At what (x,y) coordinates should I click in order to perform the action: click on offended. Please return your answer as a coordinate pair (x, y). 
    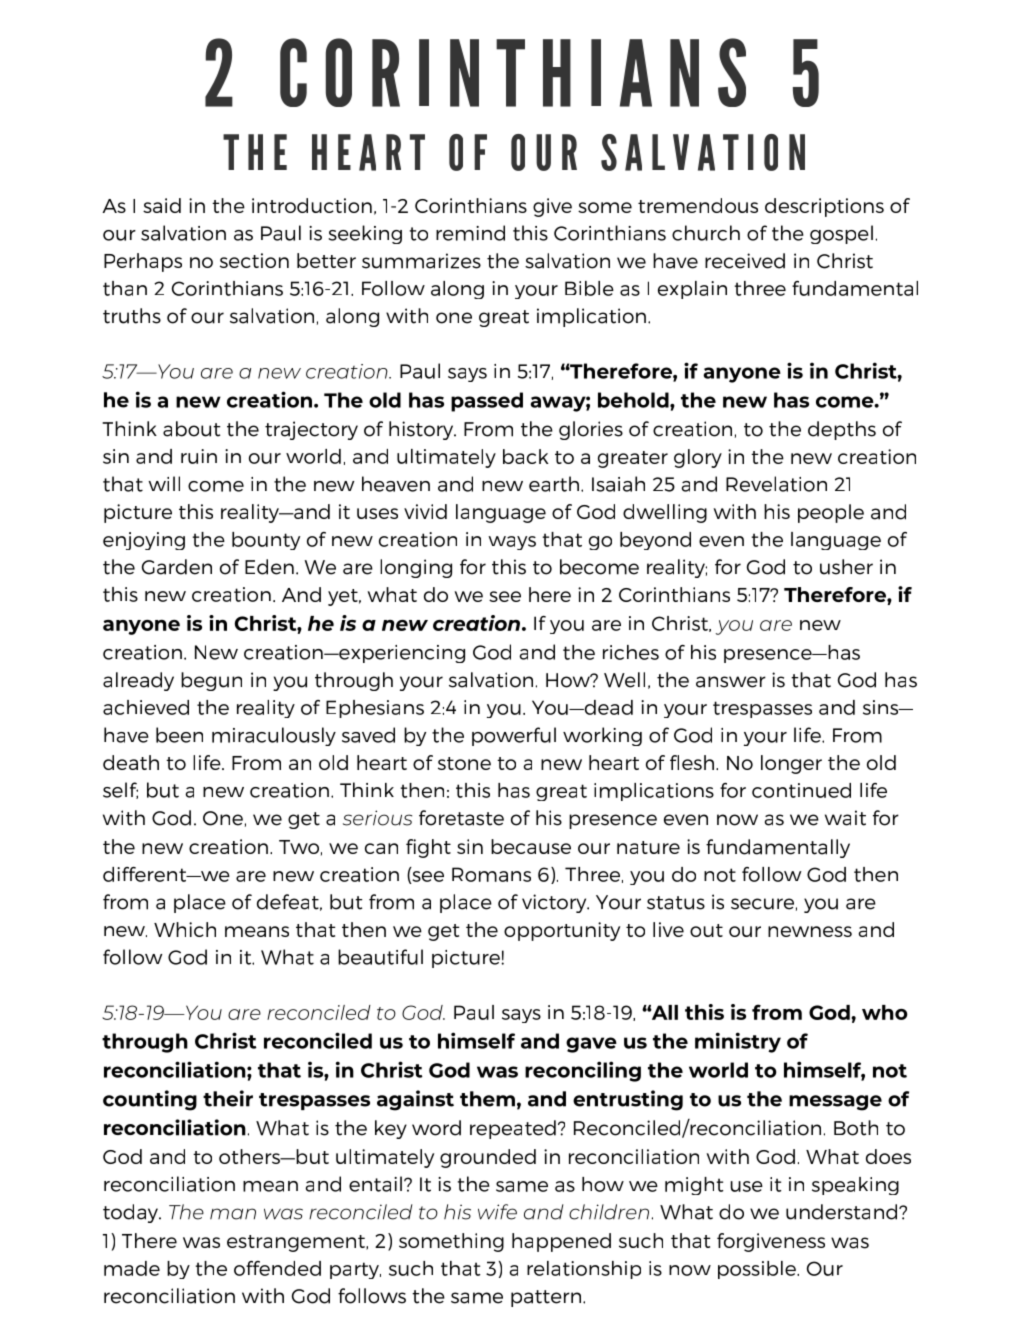
    Looking at the image, I should click on (277, 1268).
